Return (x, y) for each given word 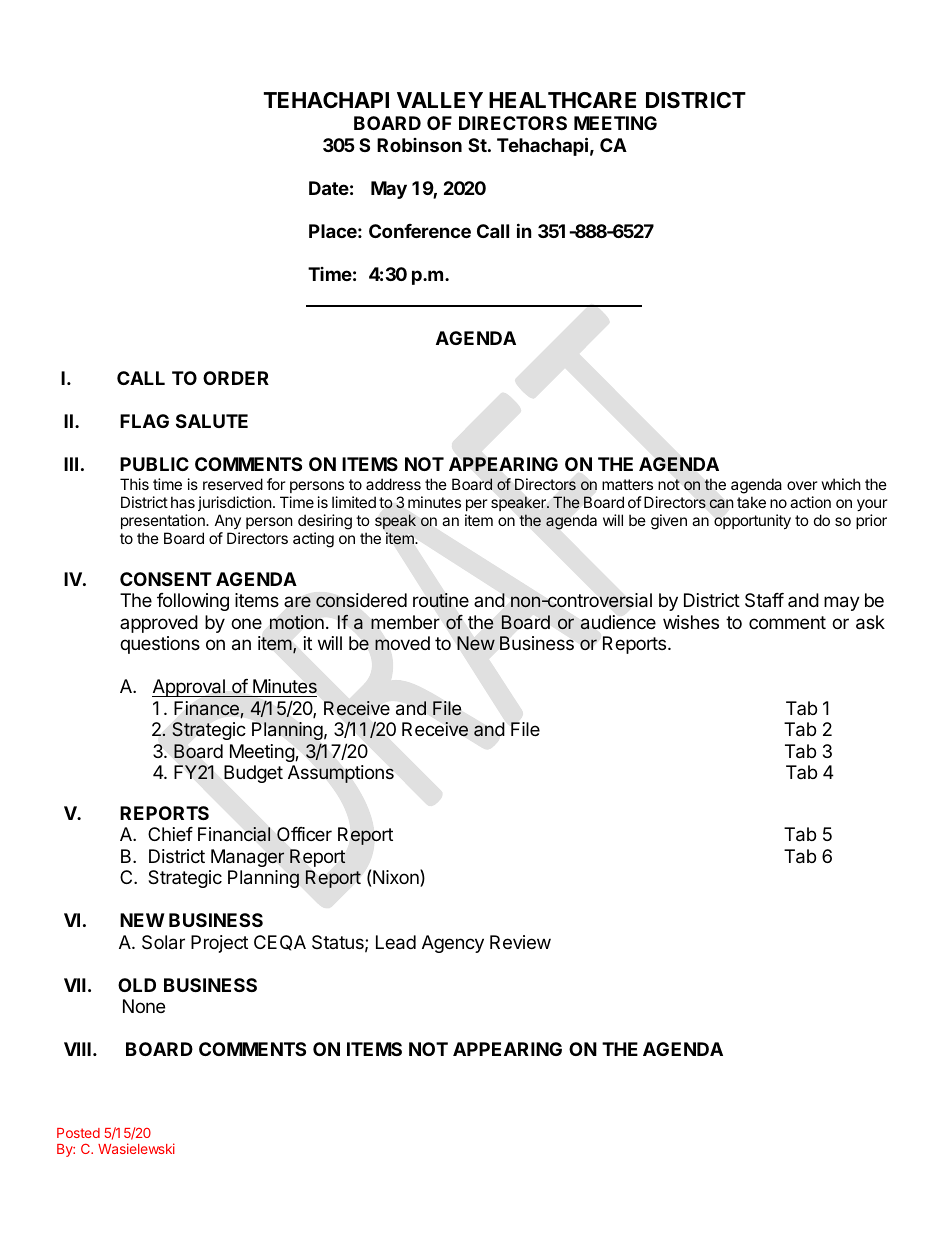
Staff (764, 600)
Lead (396, 942)
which (841, 484)
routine (441, 600)
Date (329, 188)
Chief (170, 834)
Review (520, 942)
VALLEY (440, 100)
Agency (453, 944)
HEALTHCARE (562, 100)
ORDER (236, 378)
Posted (78, 1133)
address (393, 484)
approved (159, 624)
